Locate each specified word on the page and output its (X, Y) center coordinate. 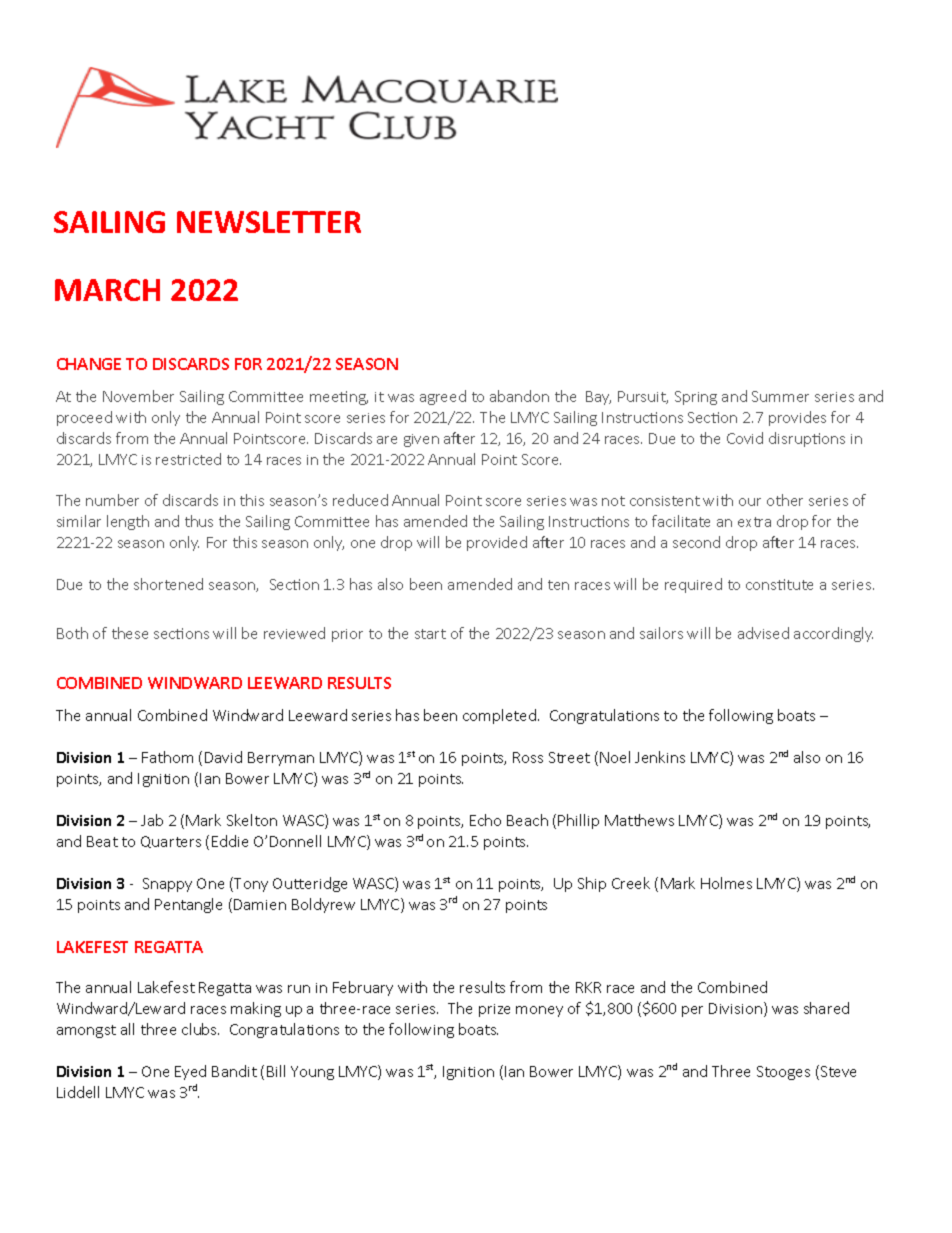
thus (199, 521)
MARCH (107, 290)
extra (754, 522)
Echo (485, 820)
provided (497, 543)
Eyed (190, 1072)
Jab (152, 820)
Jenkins (660, 757)
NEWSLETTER (269, 222)
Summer (780, 396)
